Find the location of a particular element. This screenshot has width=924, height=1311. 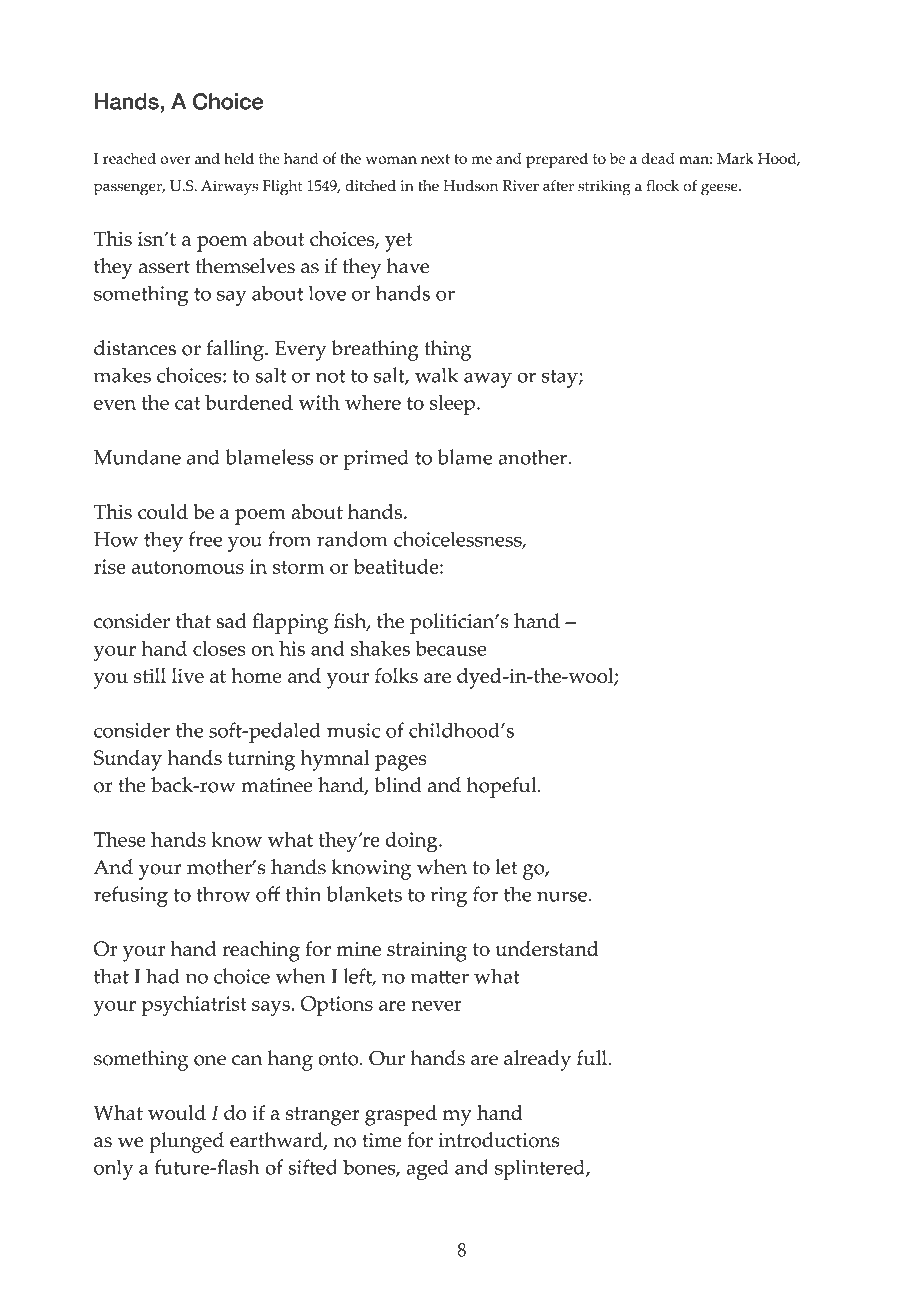

folks is located at coordinates (396, 676).
